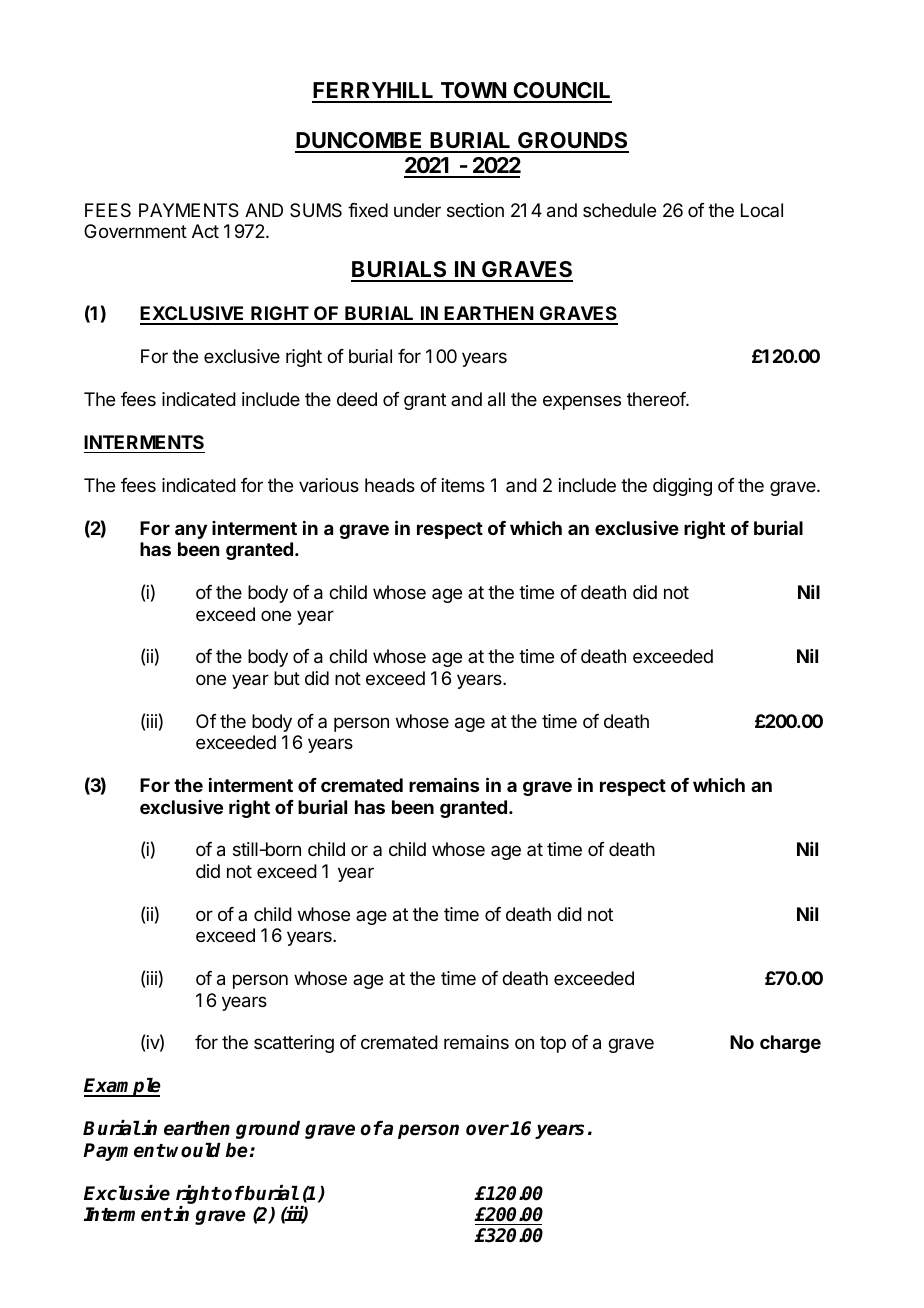 This document has width=924, height=1308. I want to click on Local, so click(762, 210).
